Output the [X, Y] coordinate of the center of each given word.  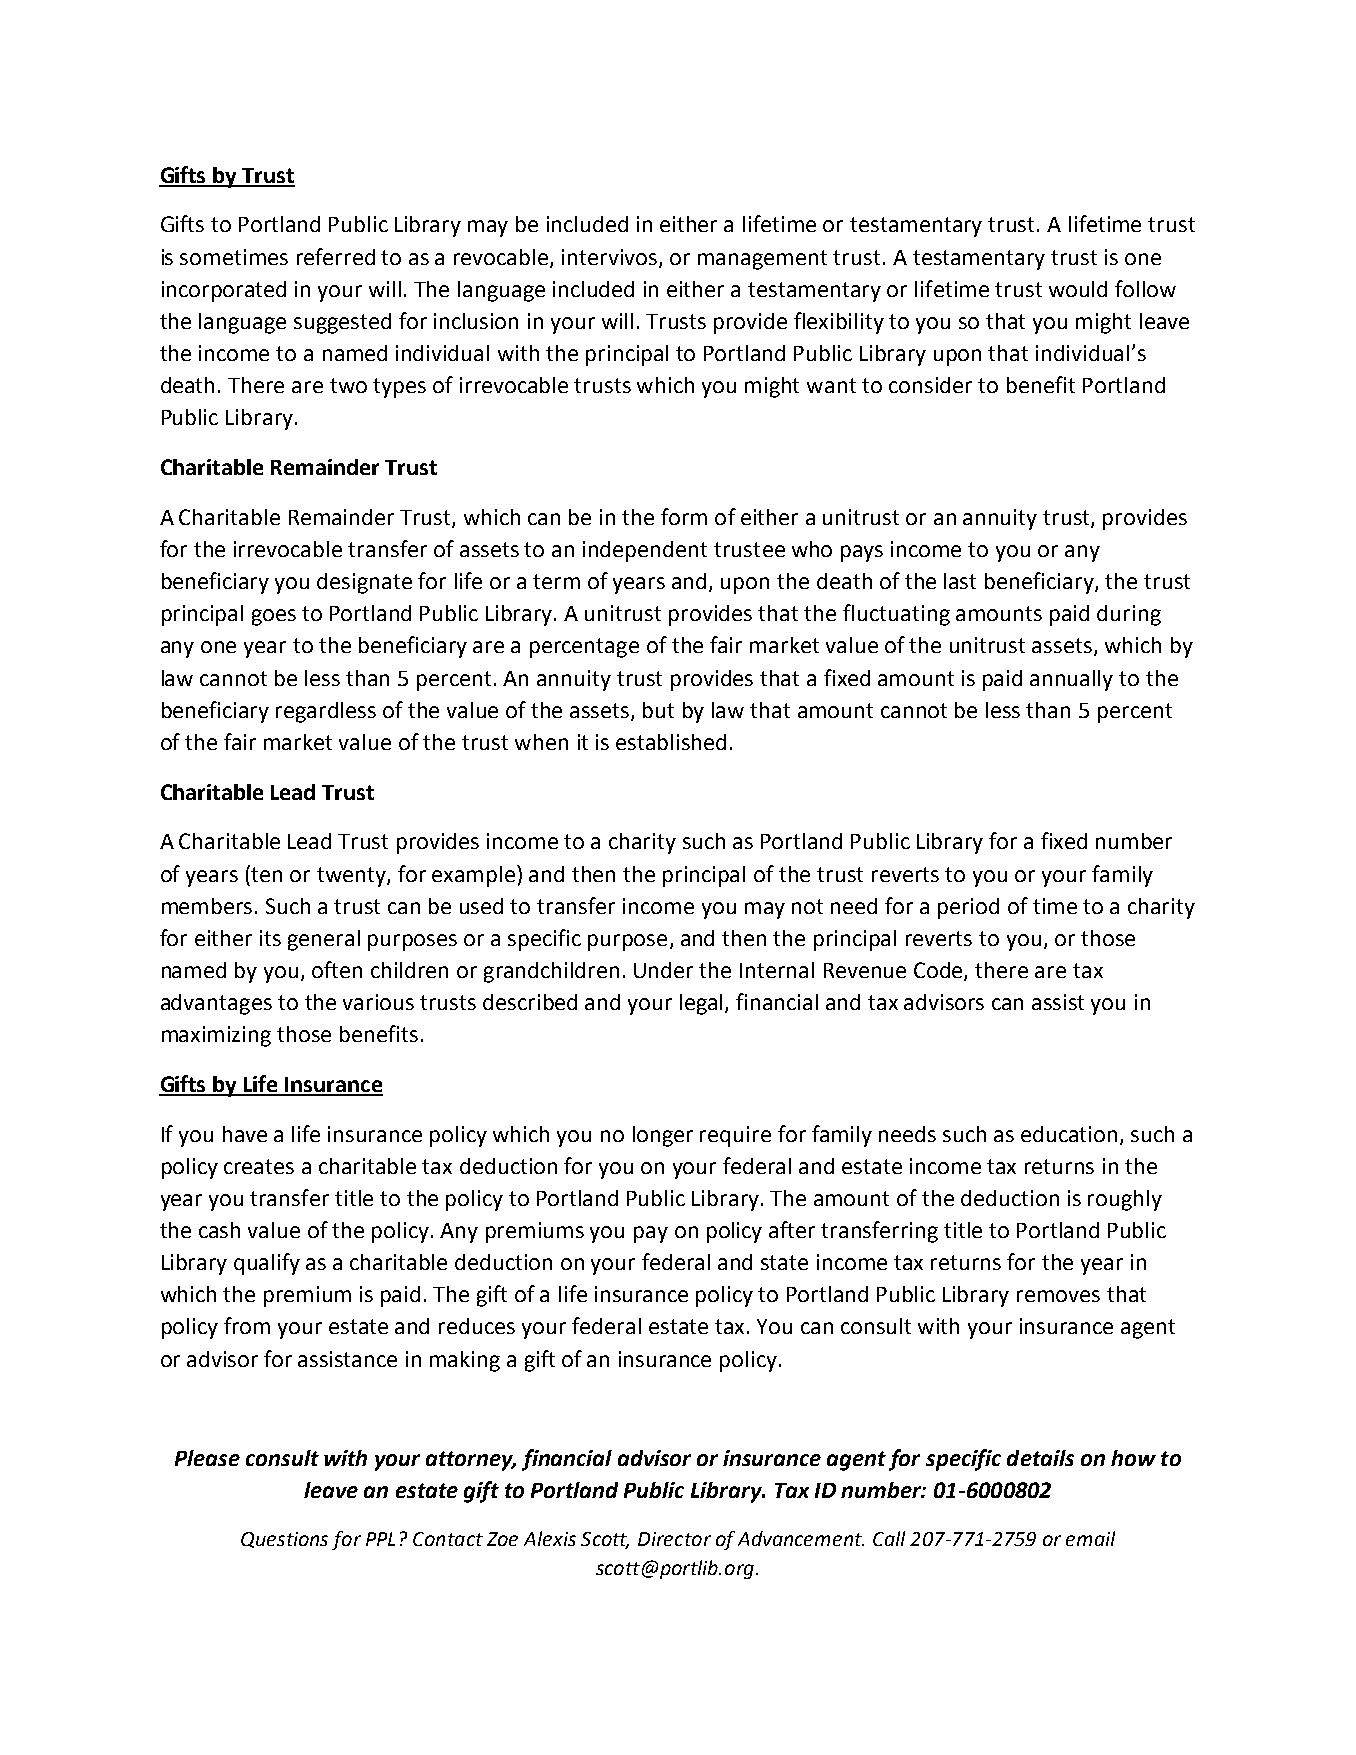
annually [1071, 680]
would [1078, 289]
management [762, 260]
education [1071, 1135]
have [245, 1134]
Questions [284, 1540]
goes [274, 617]
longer [663, 1136]
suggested [342, 323]
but [658, 710]
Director [674, 1539]
